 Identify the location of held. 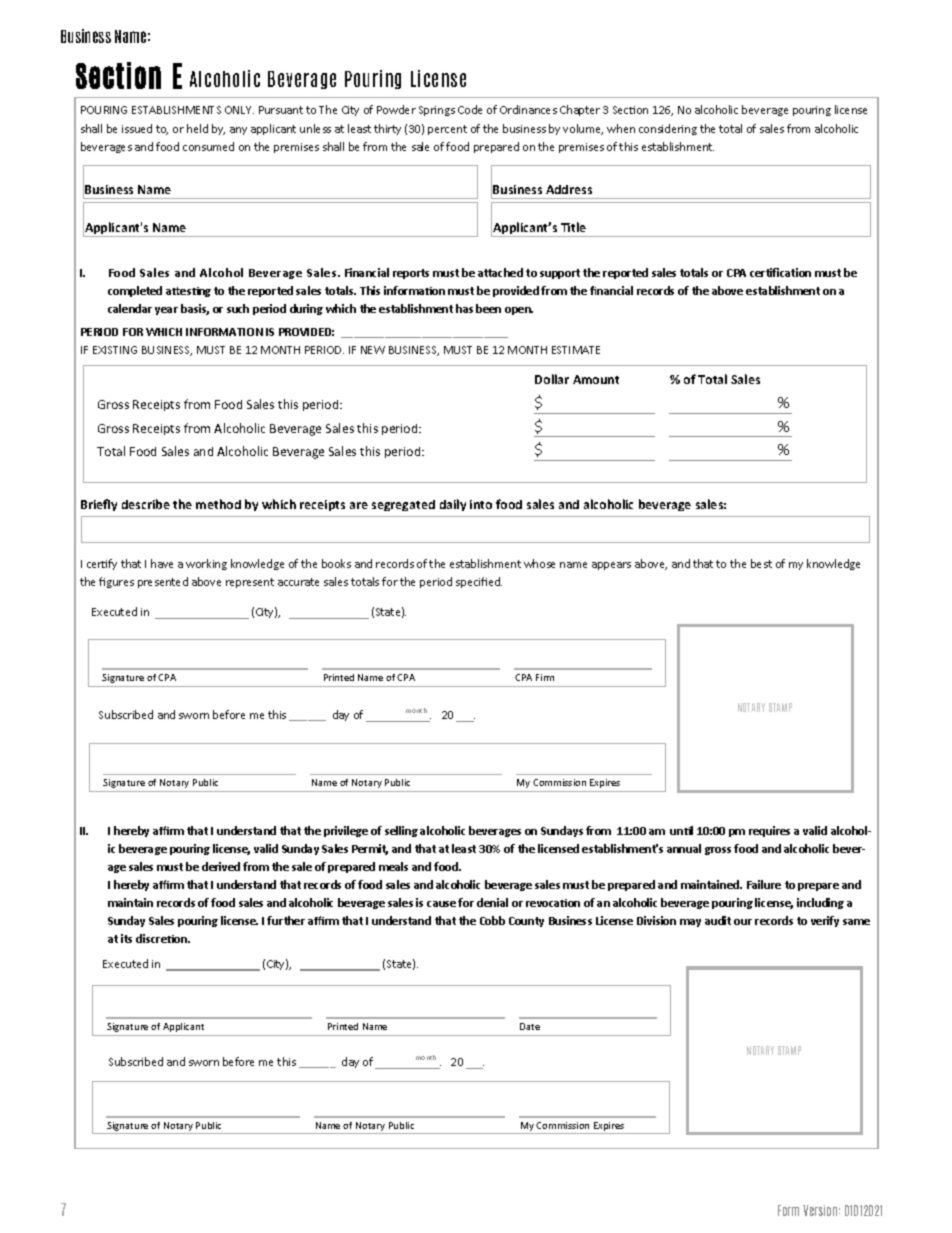
(197, 128).
